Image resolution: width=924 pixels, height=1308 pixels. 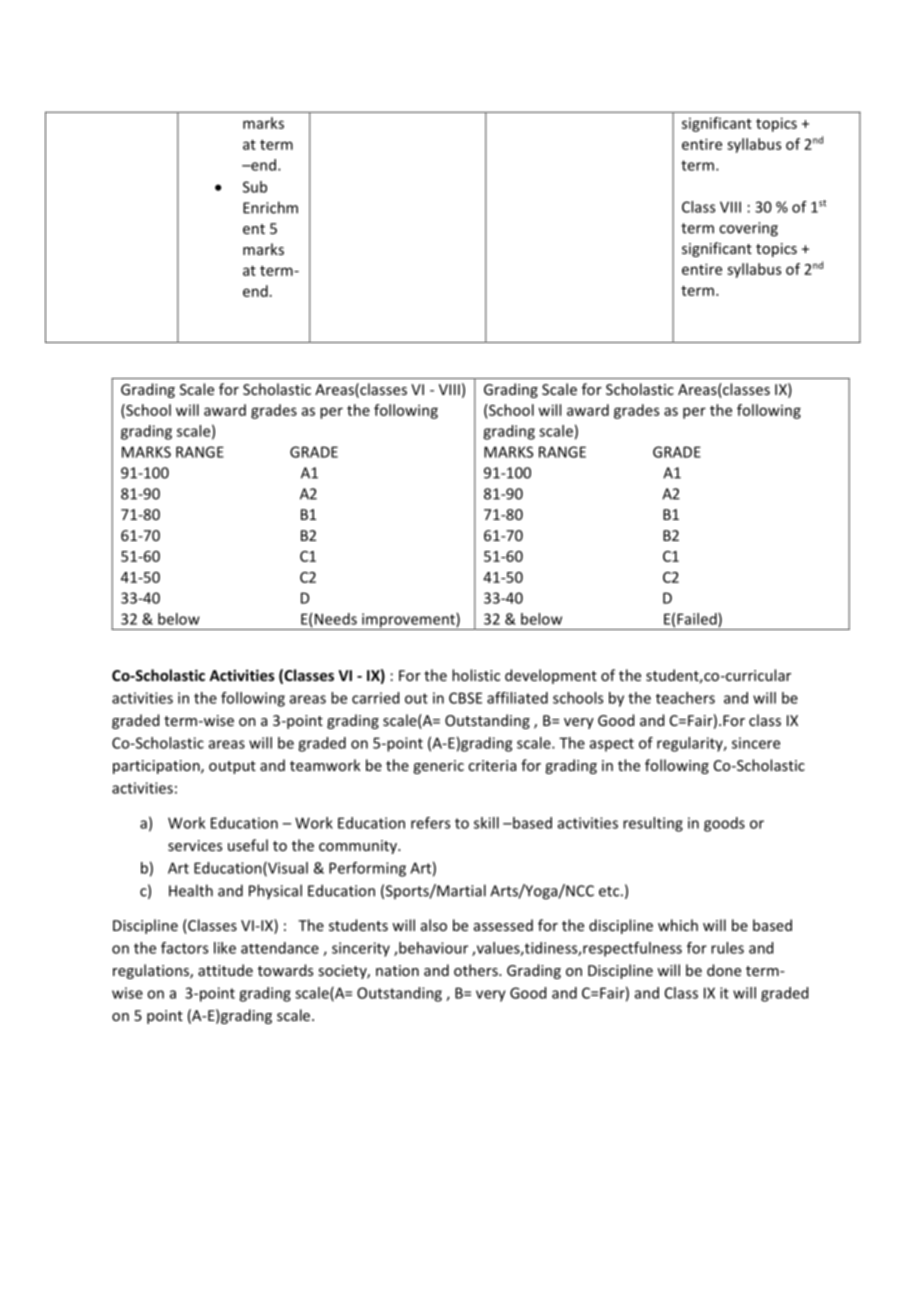 What do you see at coordinates (476, 675) in the document?
I see `holistic` at bounding box center [476, 675].
